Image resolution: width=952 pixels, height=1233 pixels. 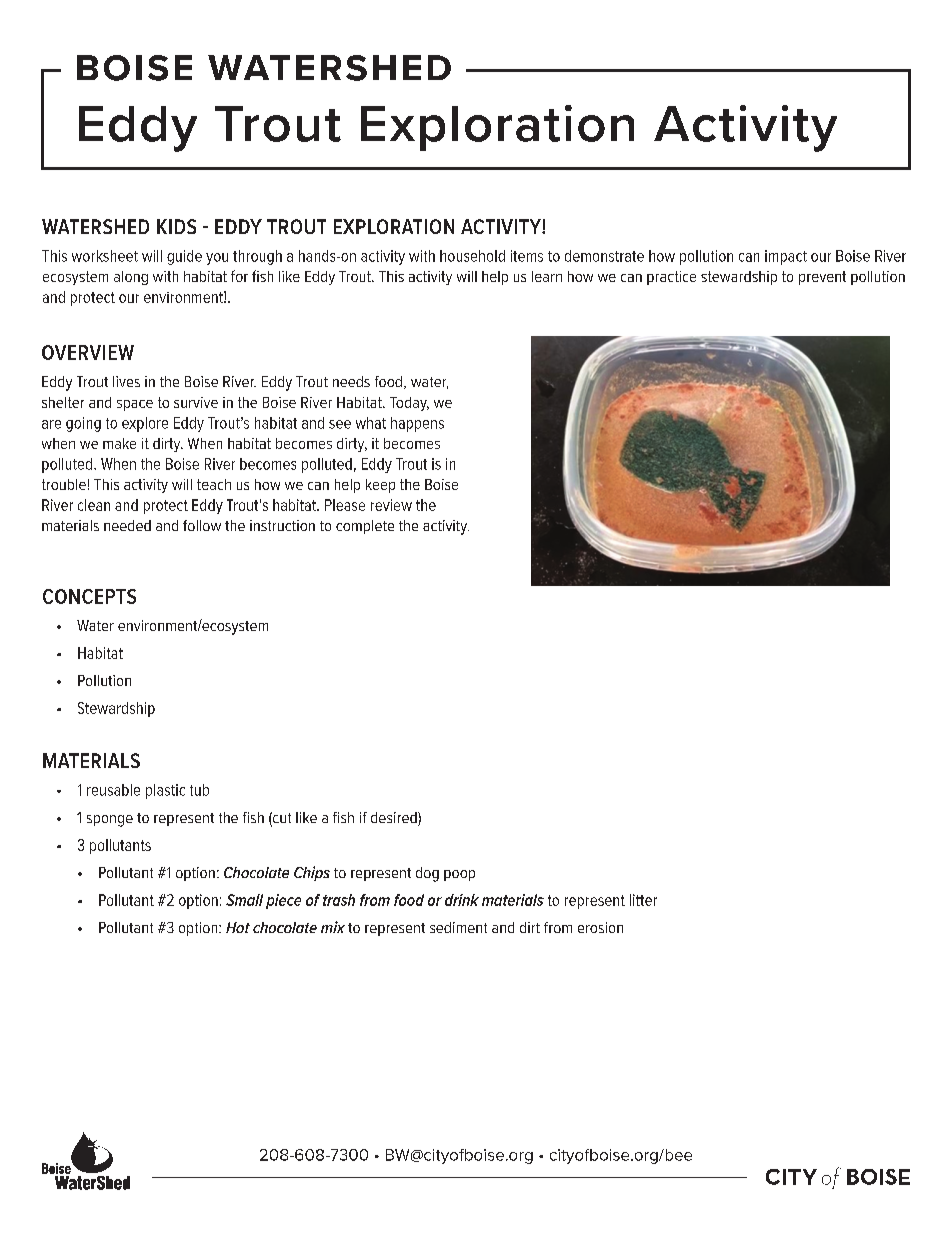 What do you see at coordinates (472, 256) in the page?
I see `household` at bounding box center [472, 256].
